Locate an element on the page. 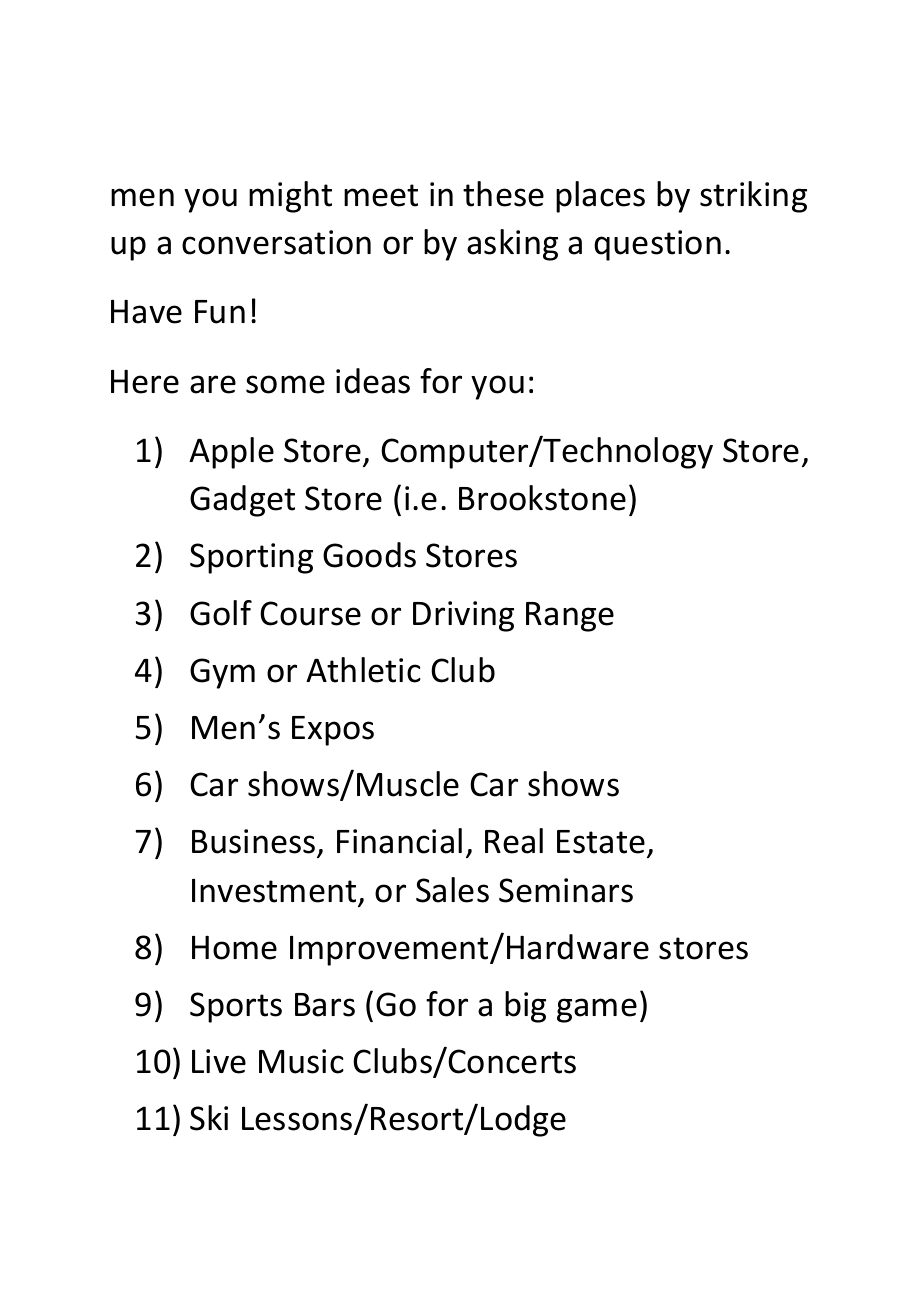 The width and height of the page is (924, 1309). these is located at coordinates (503, 194).
